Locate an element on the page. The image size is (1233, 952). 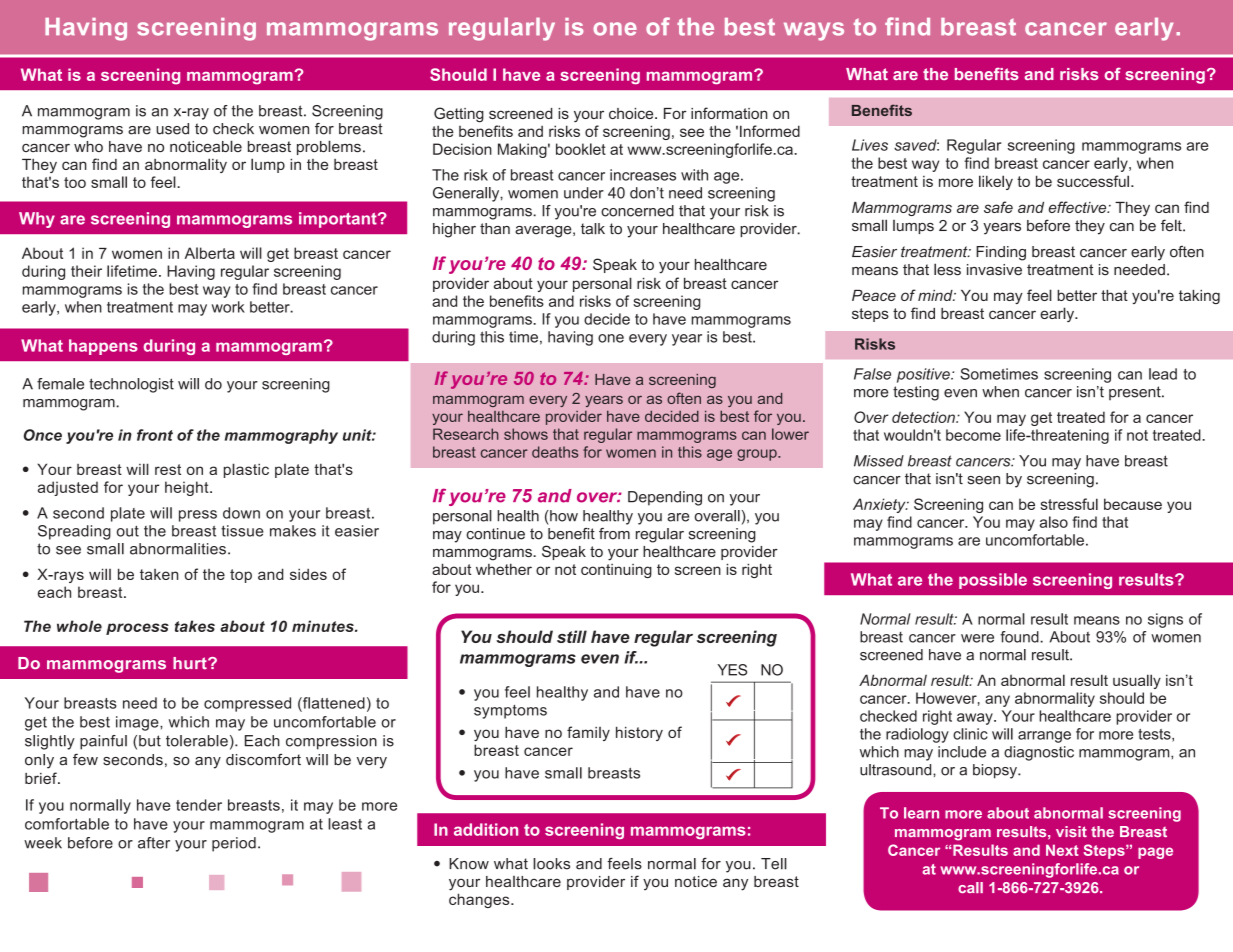
image is located at coordinates (138, 723).
